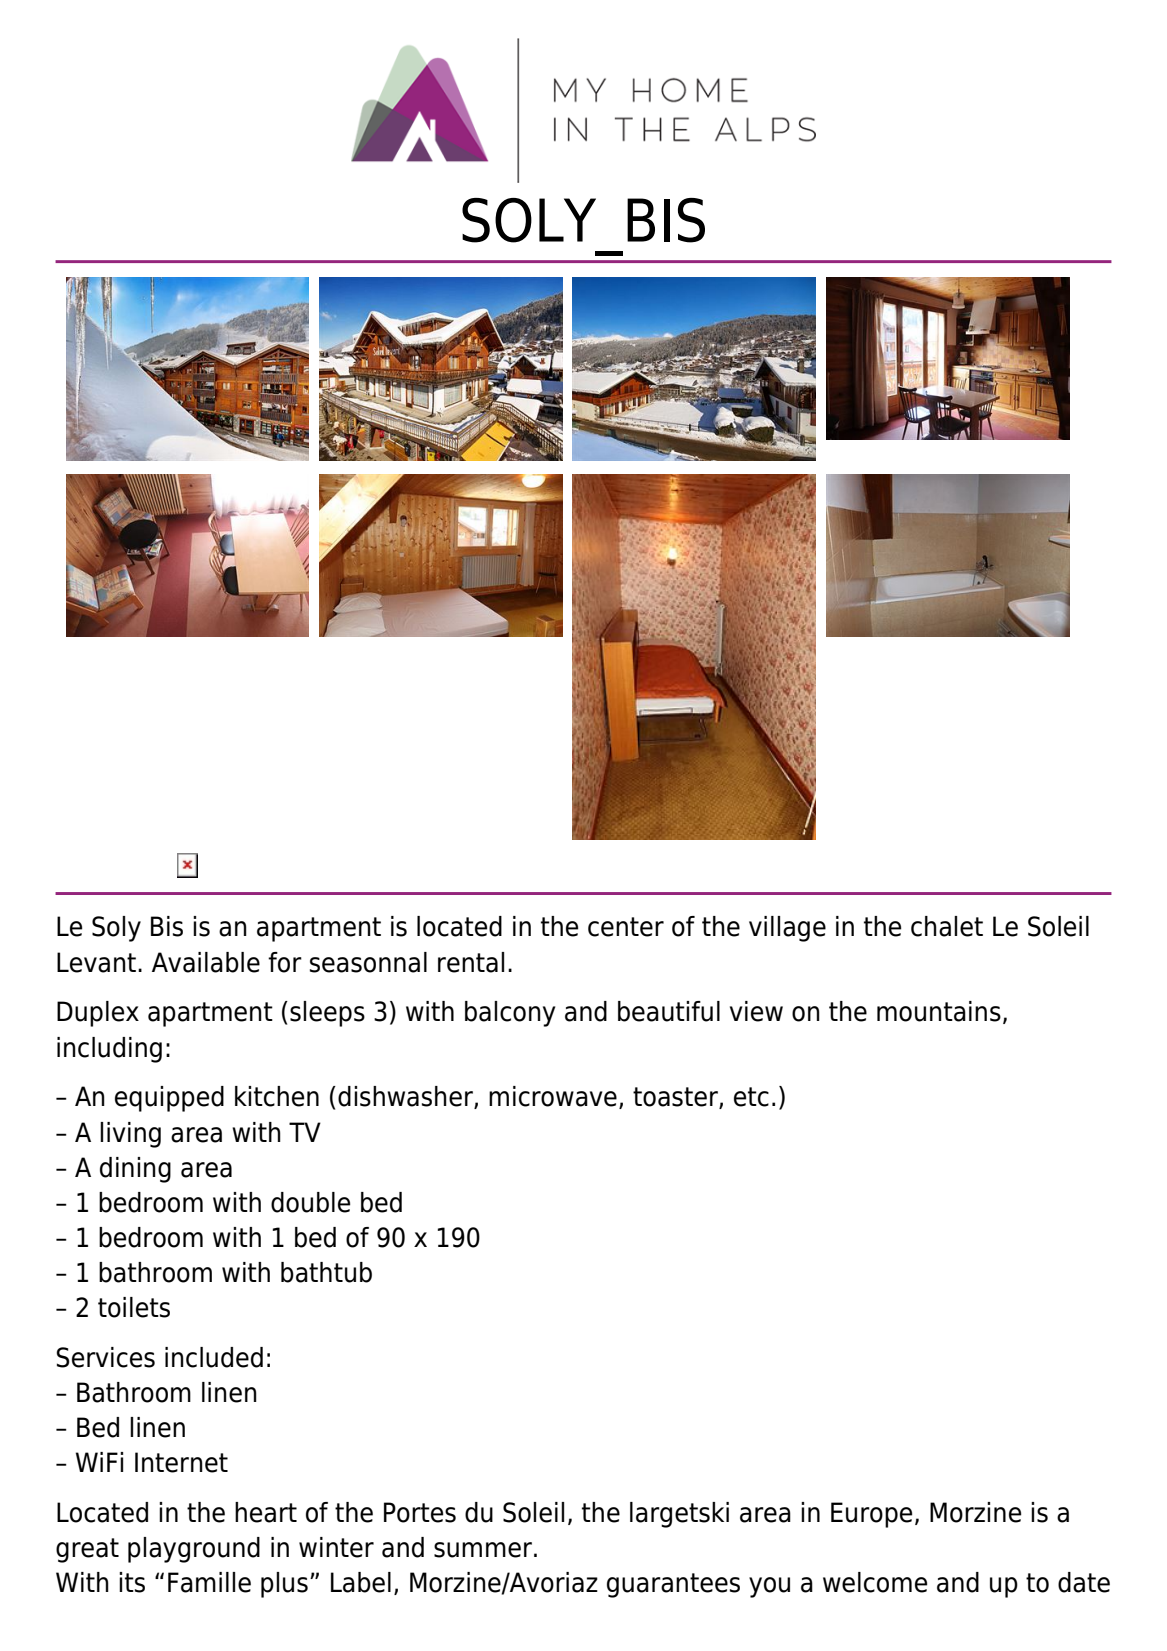 This screenshot has height=1651, width=1167. Describe the element at coordinates (209, 1582) in the screenshot. I see `Famille` at that location.
